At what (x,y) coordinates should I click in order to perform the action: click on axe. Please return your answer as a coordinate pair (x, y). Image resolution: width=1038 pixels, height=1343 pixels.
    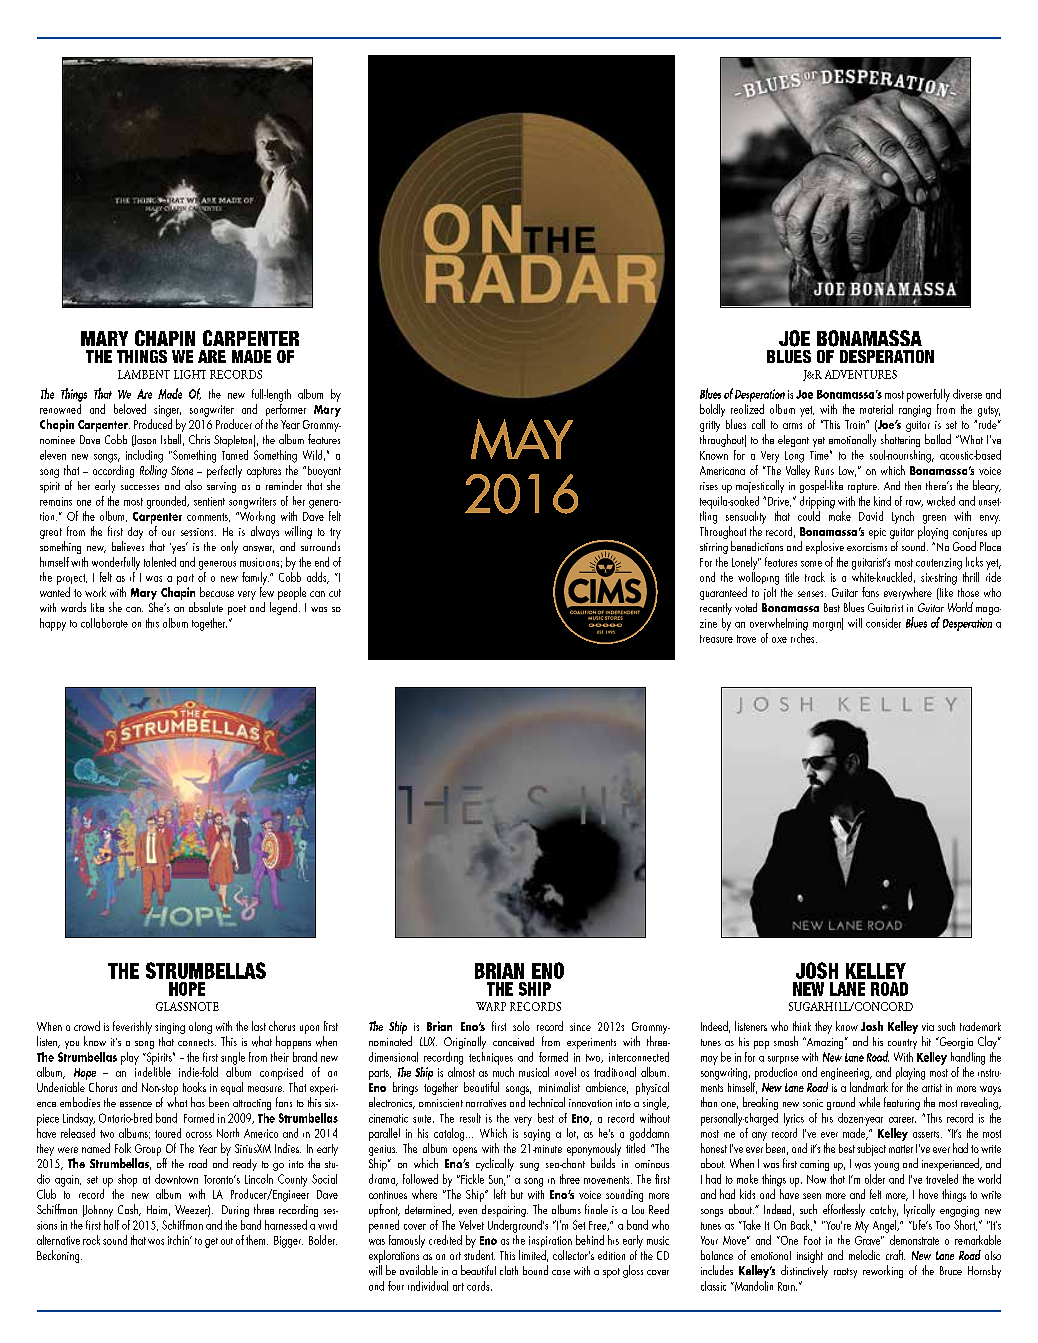
    Looking at the image, I should click on (779, 640).
